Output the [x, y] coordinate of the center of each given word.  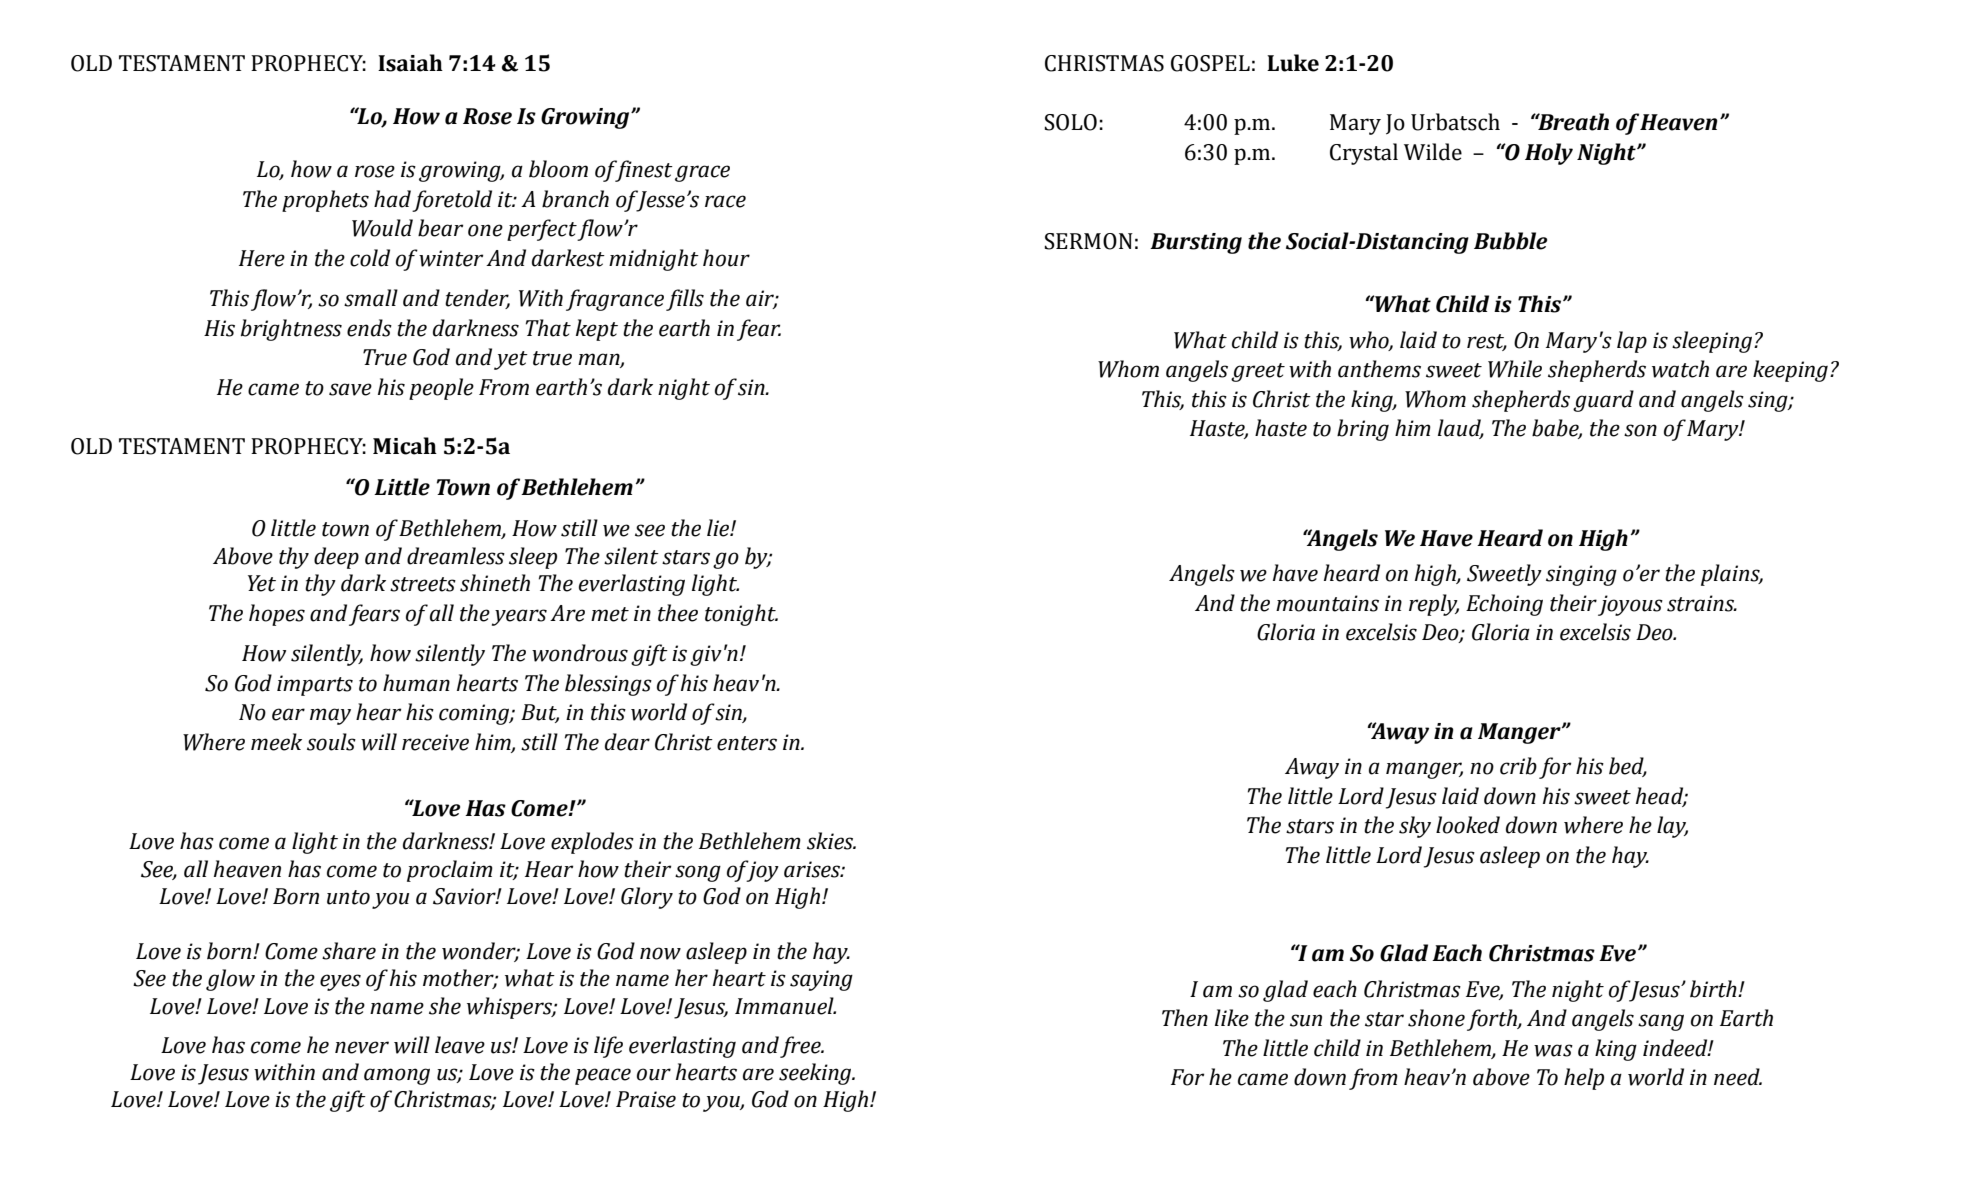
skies [831, 841]
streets [423, 584]
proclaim [450, 871]
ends [369, 328]
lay [1672, 827]
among [397, 1076]
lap [1632, 342]
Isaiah [410, 63]
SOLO [1071, 122]
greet [1258, 372]
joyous [1630, 605]
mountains [1327, 603]
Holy [1549, 154]
